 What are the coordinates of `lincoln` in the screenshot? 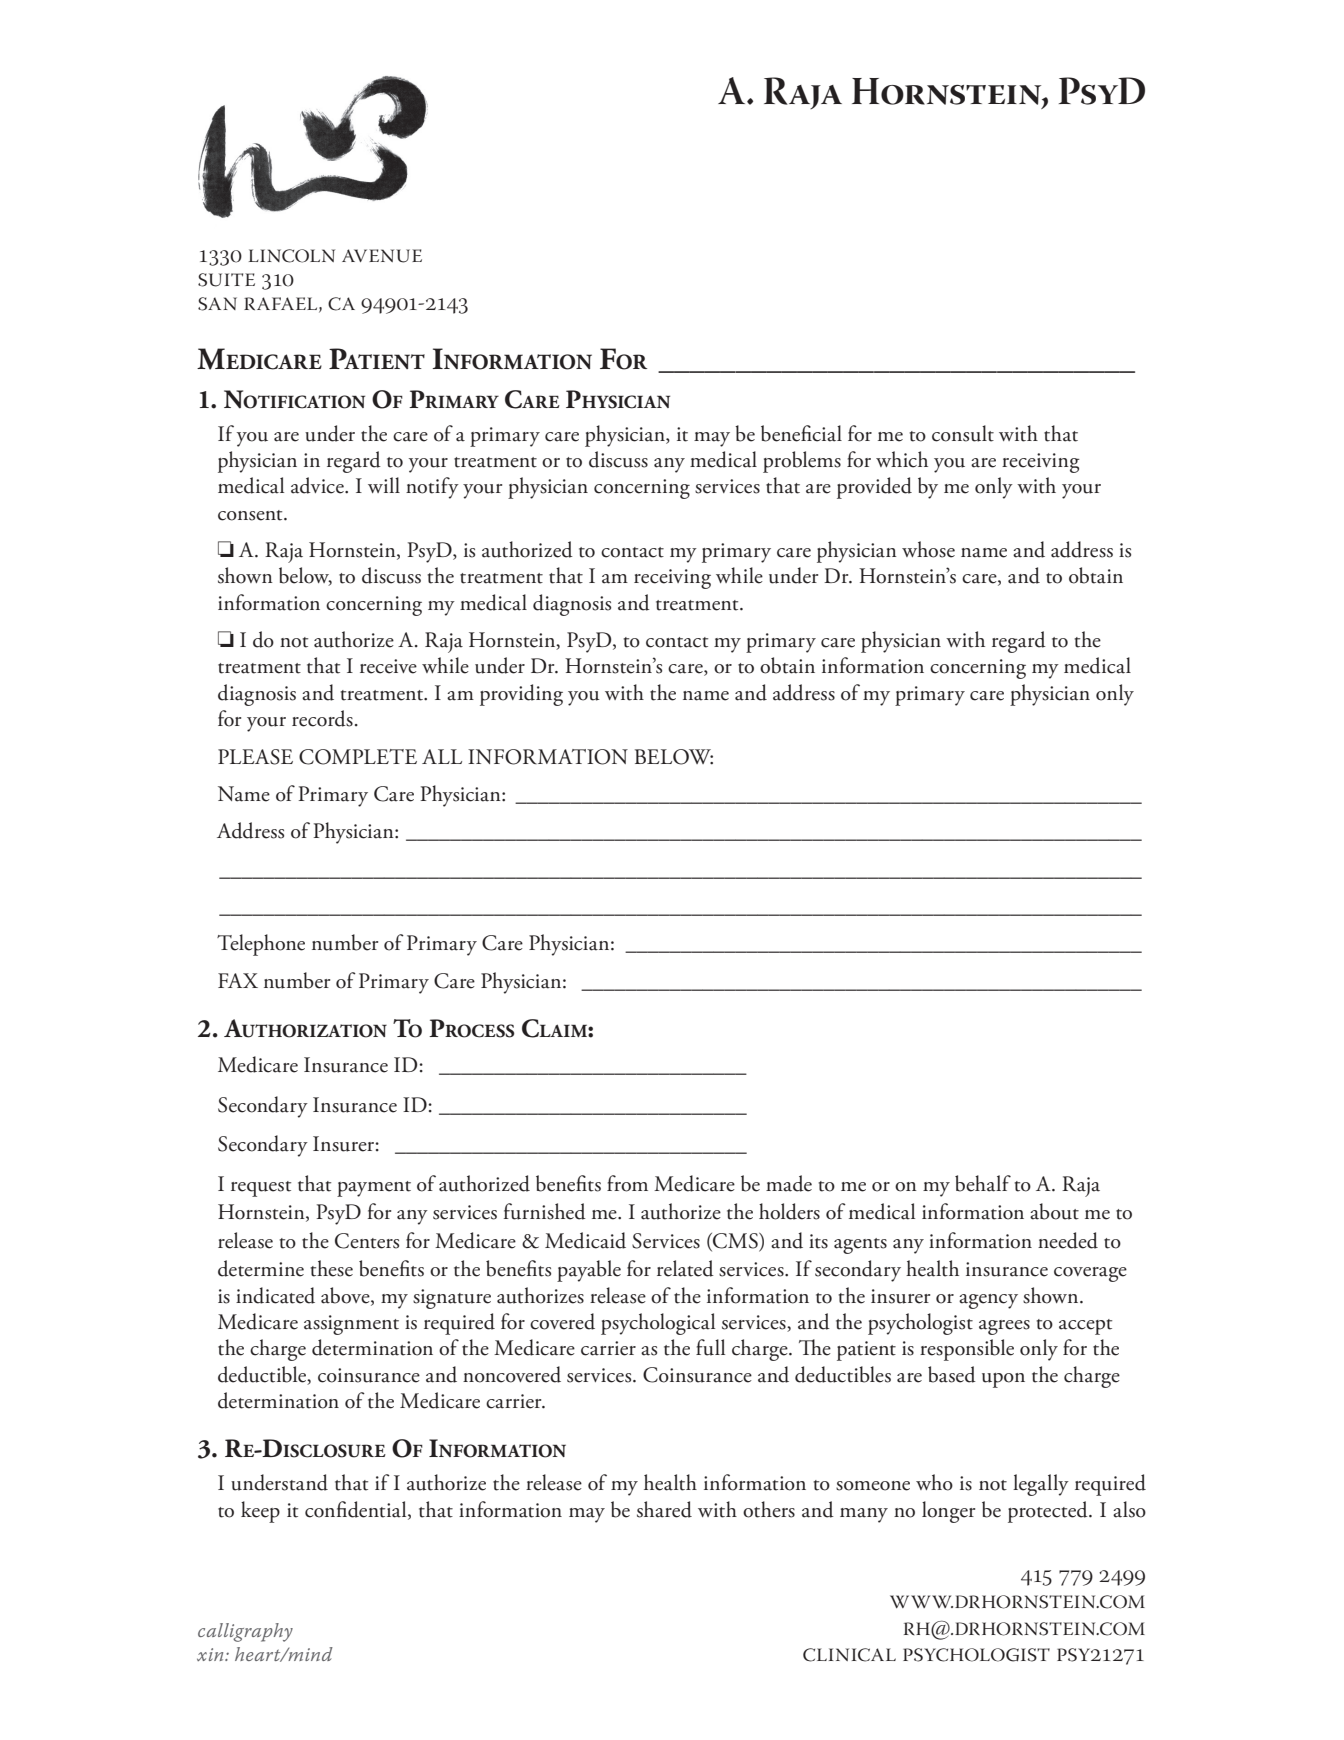 It's located at (292, 256).
